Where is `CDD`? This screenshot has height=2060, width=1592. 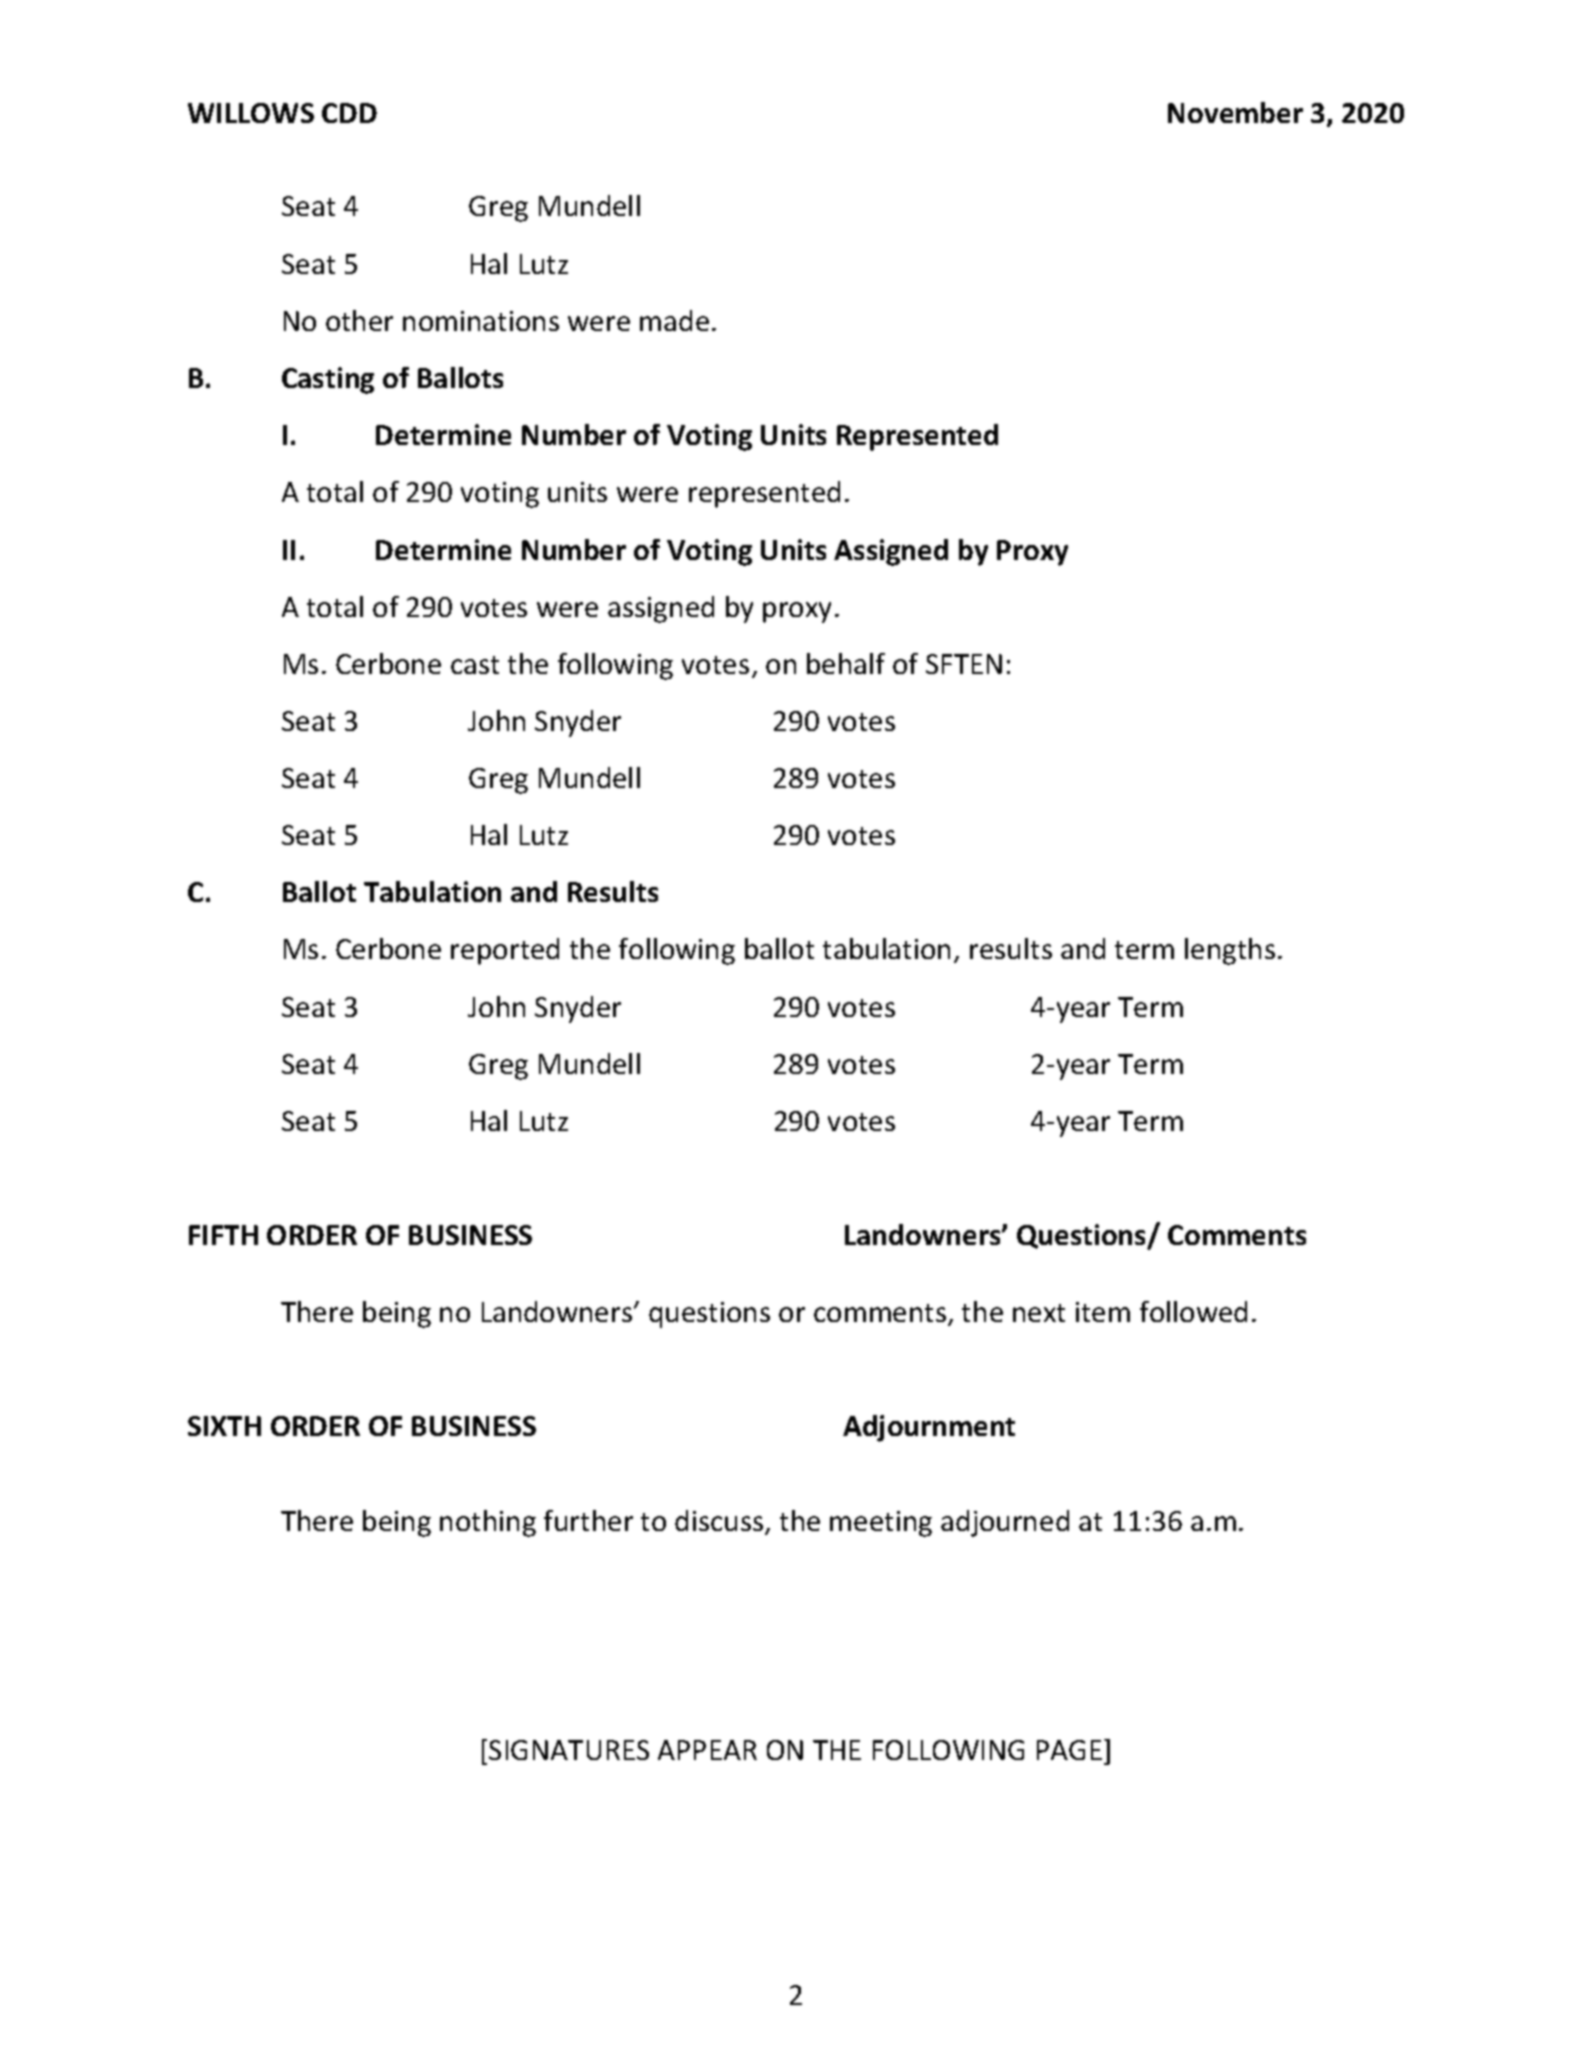
CDD is located at coordinates (349, 113).
